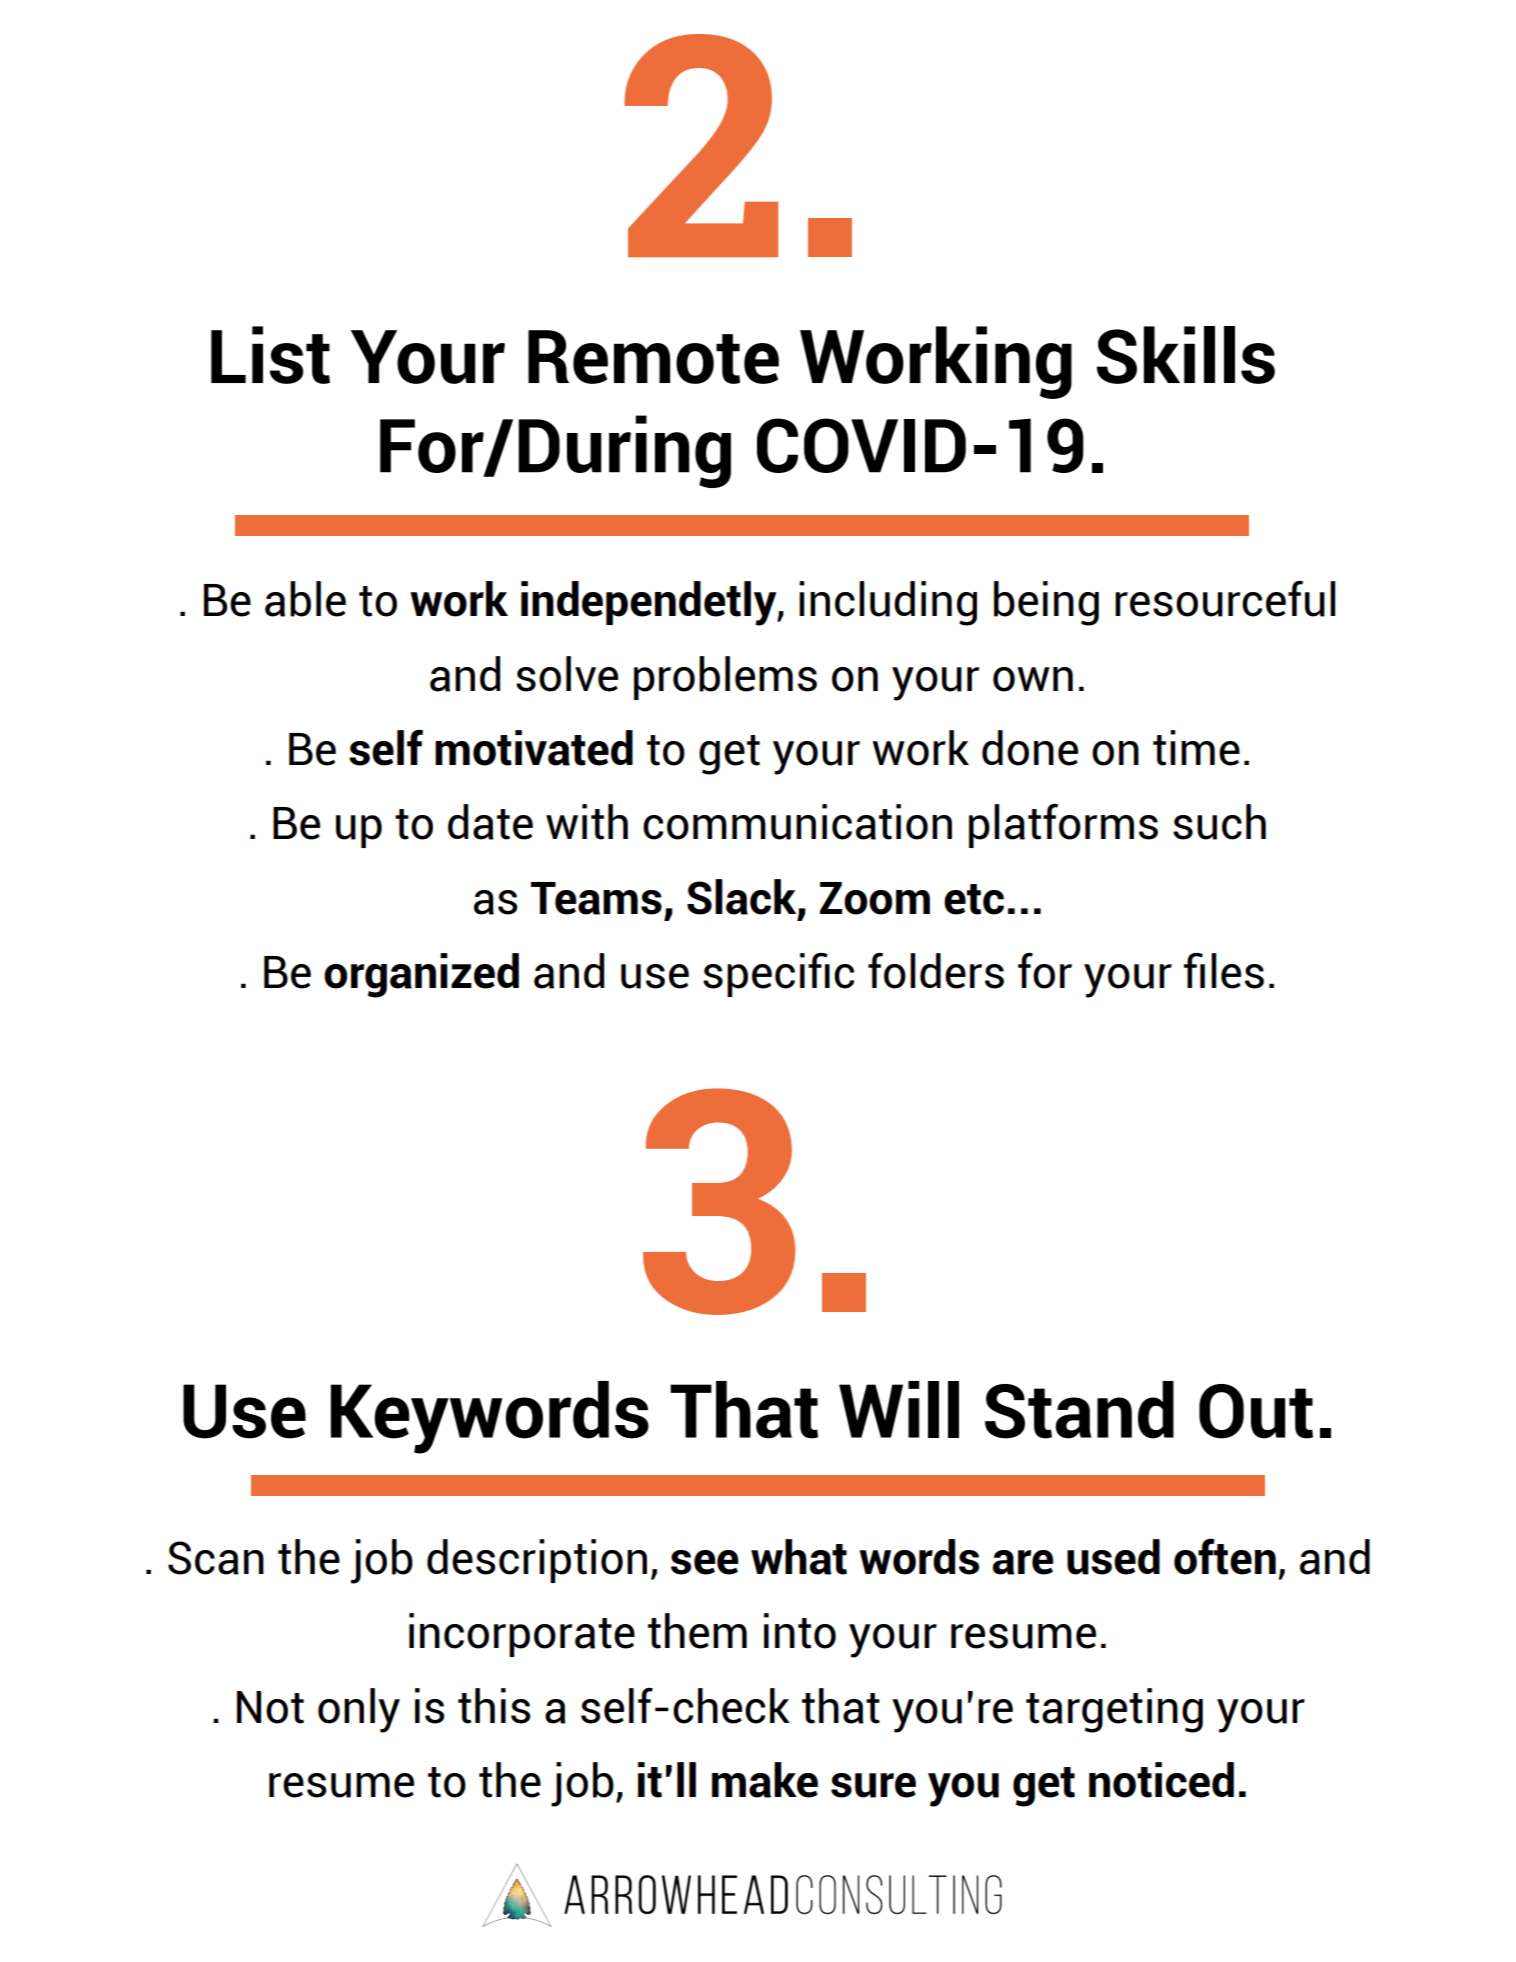 This page has width=1516, height=1962. What do you see at coordinates (653, 357) in the page?
I see `Remote` at bounding box center [653, 357].
